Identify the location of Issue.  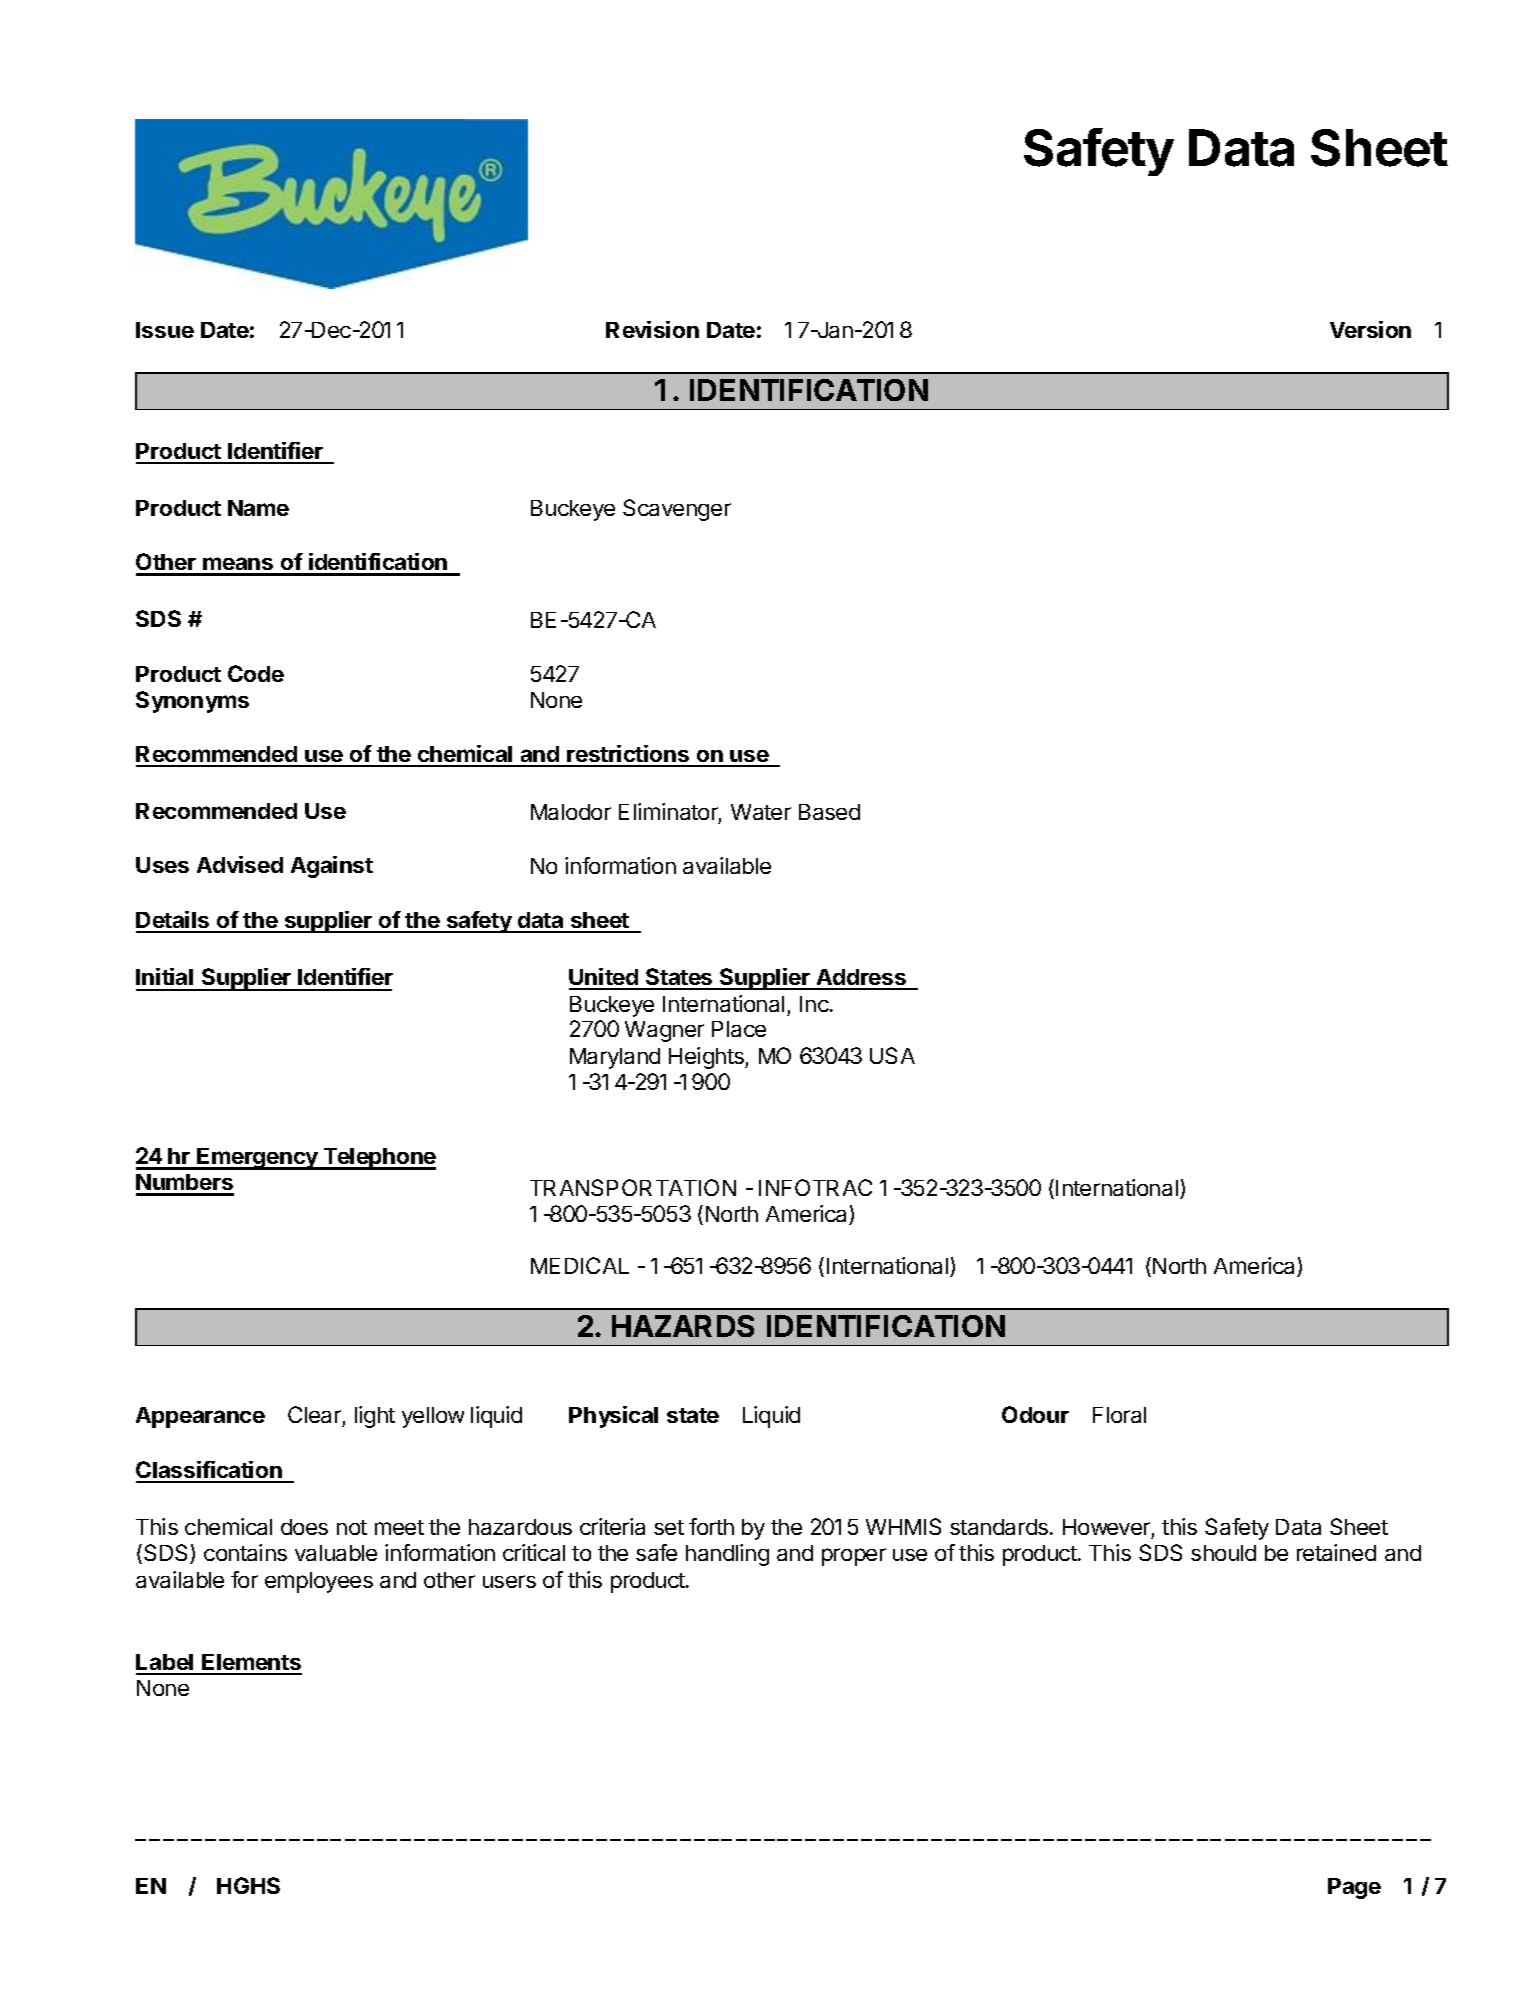
(165, 330).
